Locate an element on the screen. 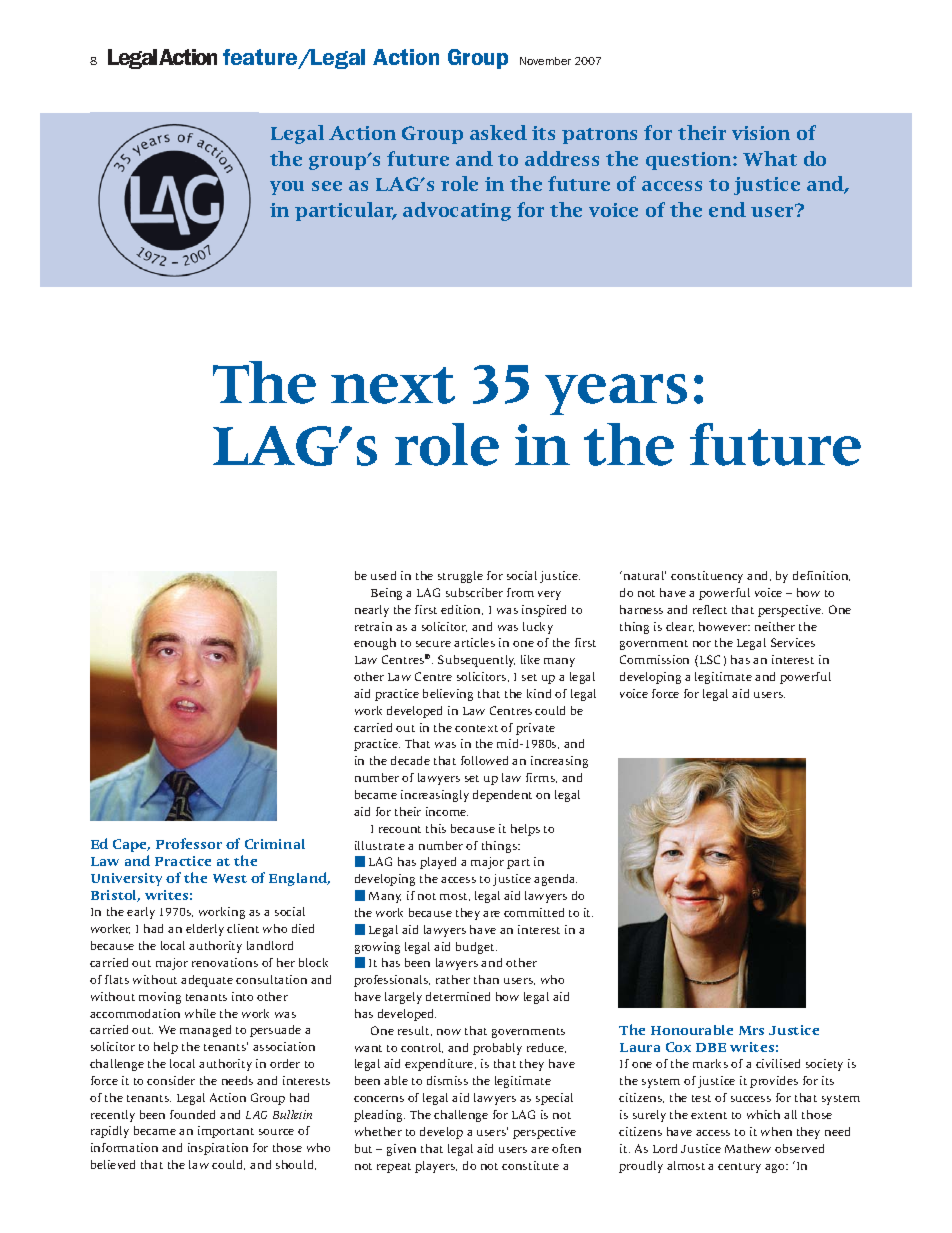 The image size is (952, 1233). asked is located at coordinates (498, 132).
